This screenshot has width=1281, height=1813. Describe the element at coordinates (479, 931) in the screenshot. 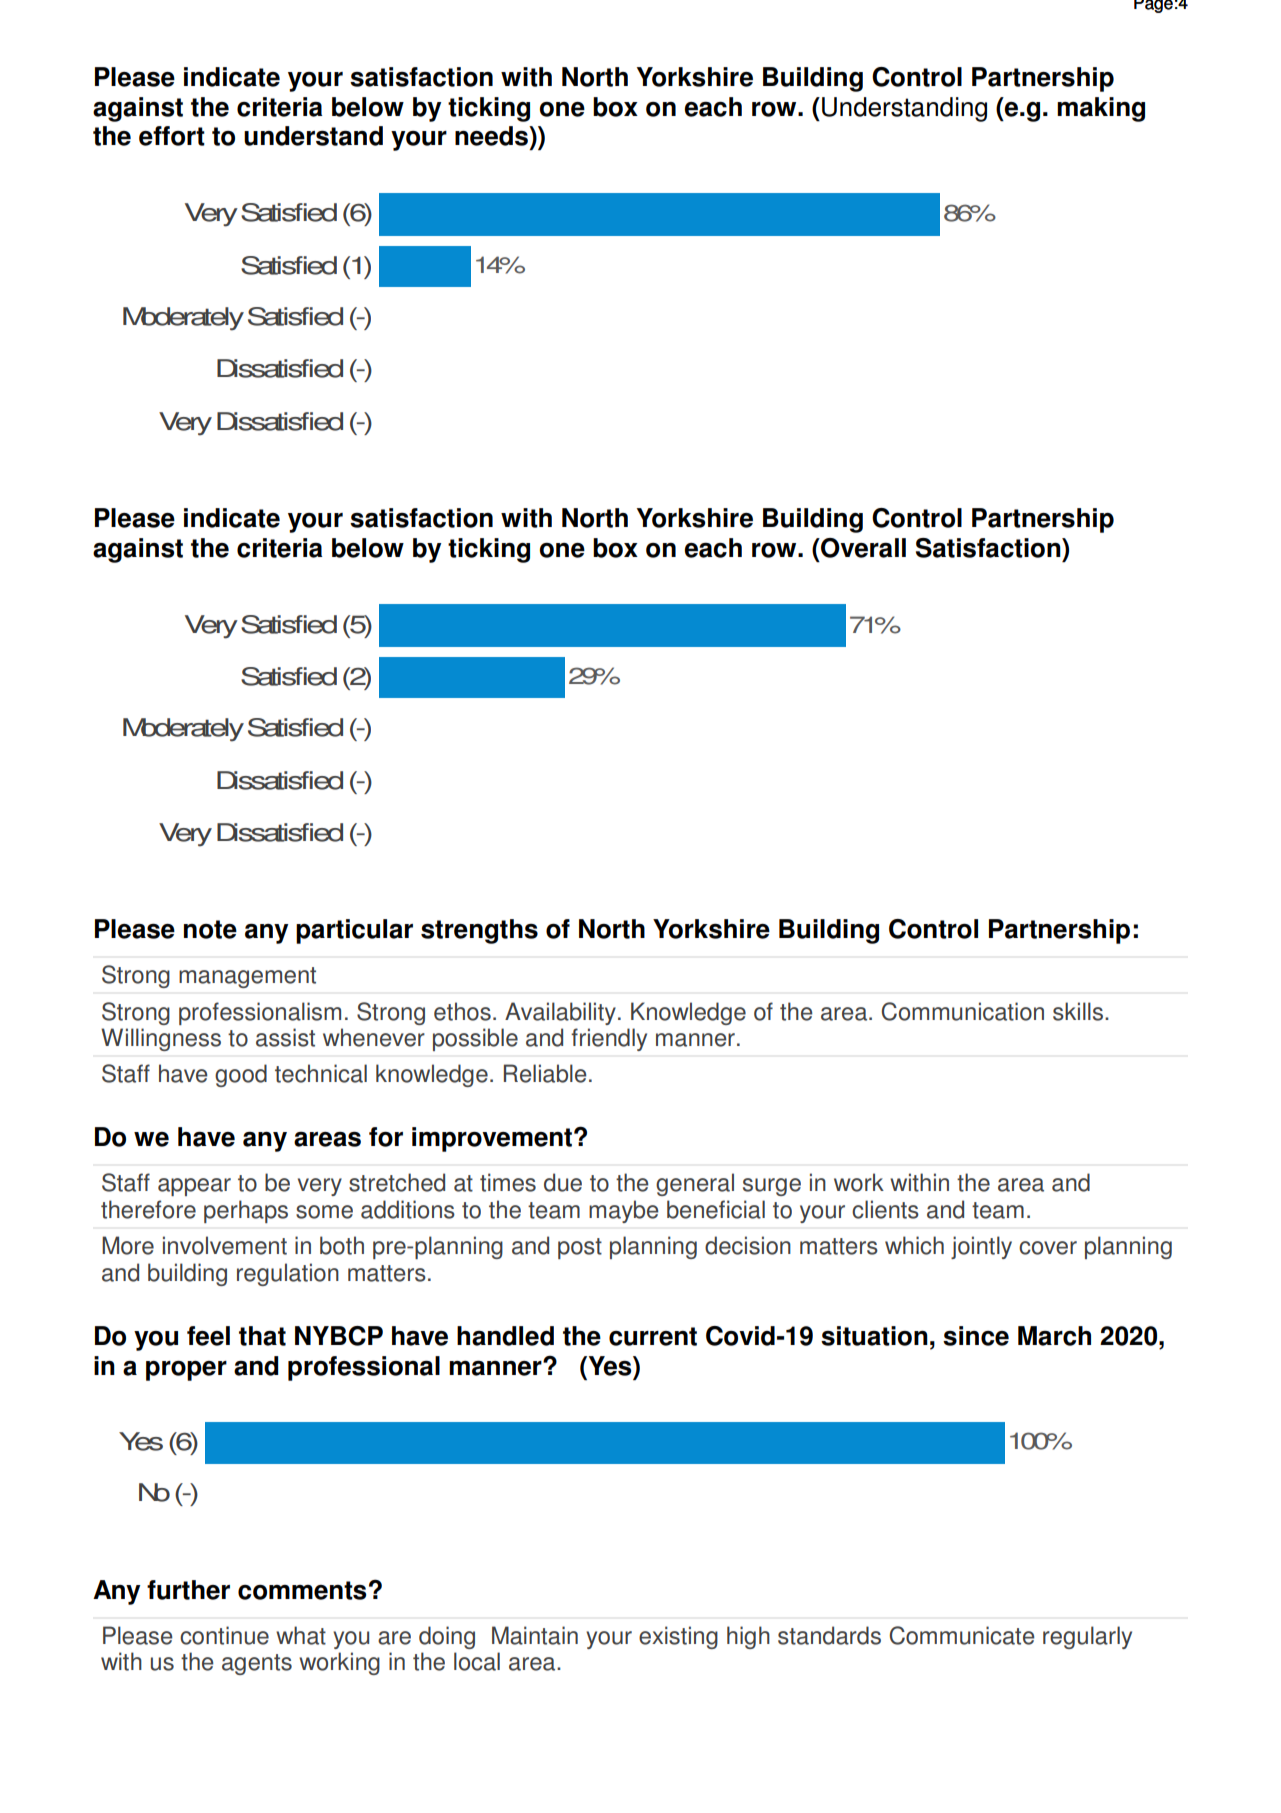

I see `strengths` at that location.
